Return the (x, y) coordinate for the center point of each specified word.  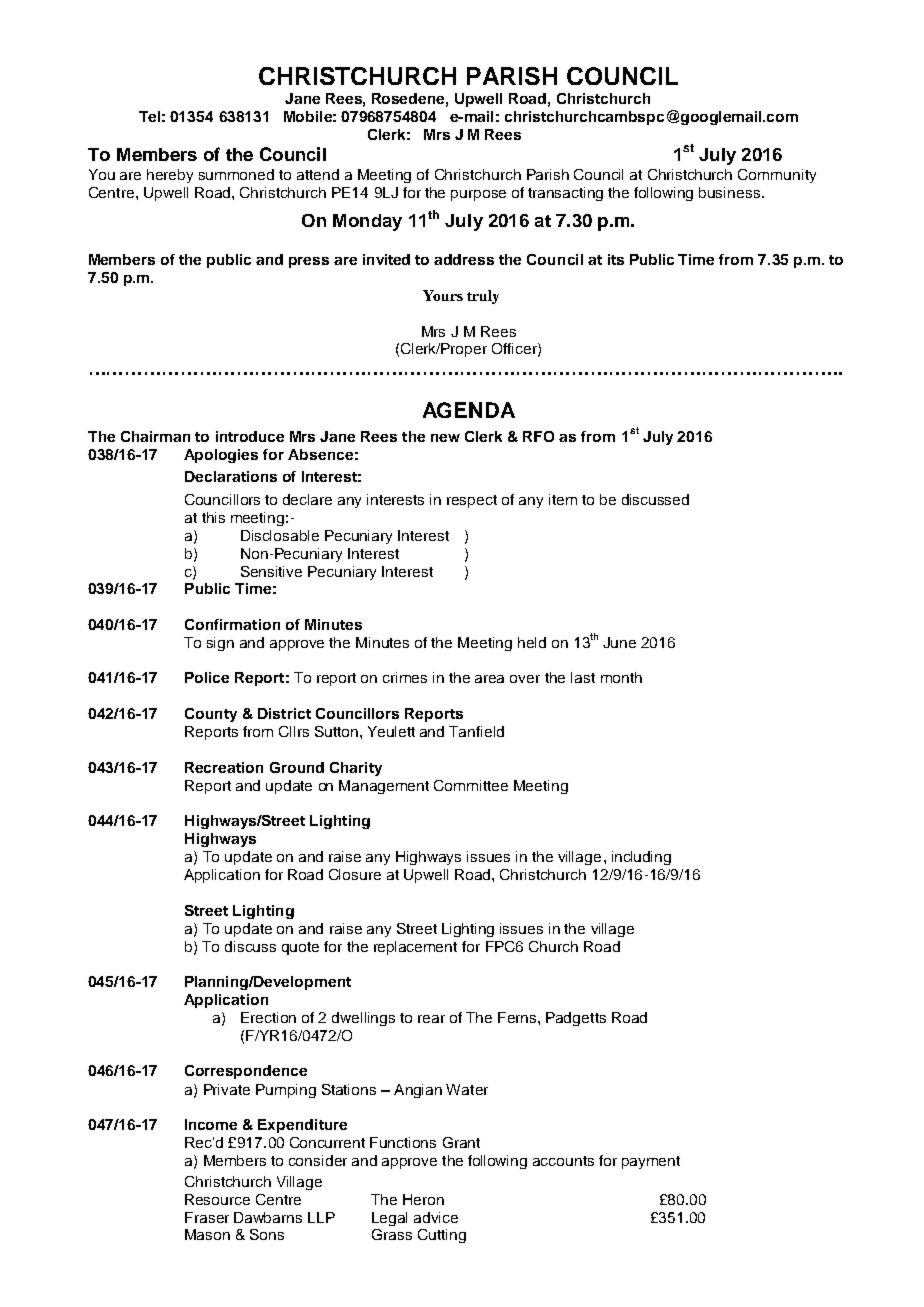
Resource (217, 1199)
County (211, 715)
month (621, 677)
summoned (236, 174)
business (731, 192)
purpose (478, 195)
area (489, 679)
